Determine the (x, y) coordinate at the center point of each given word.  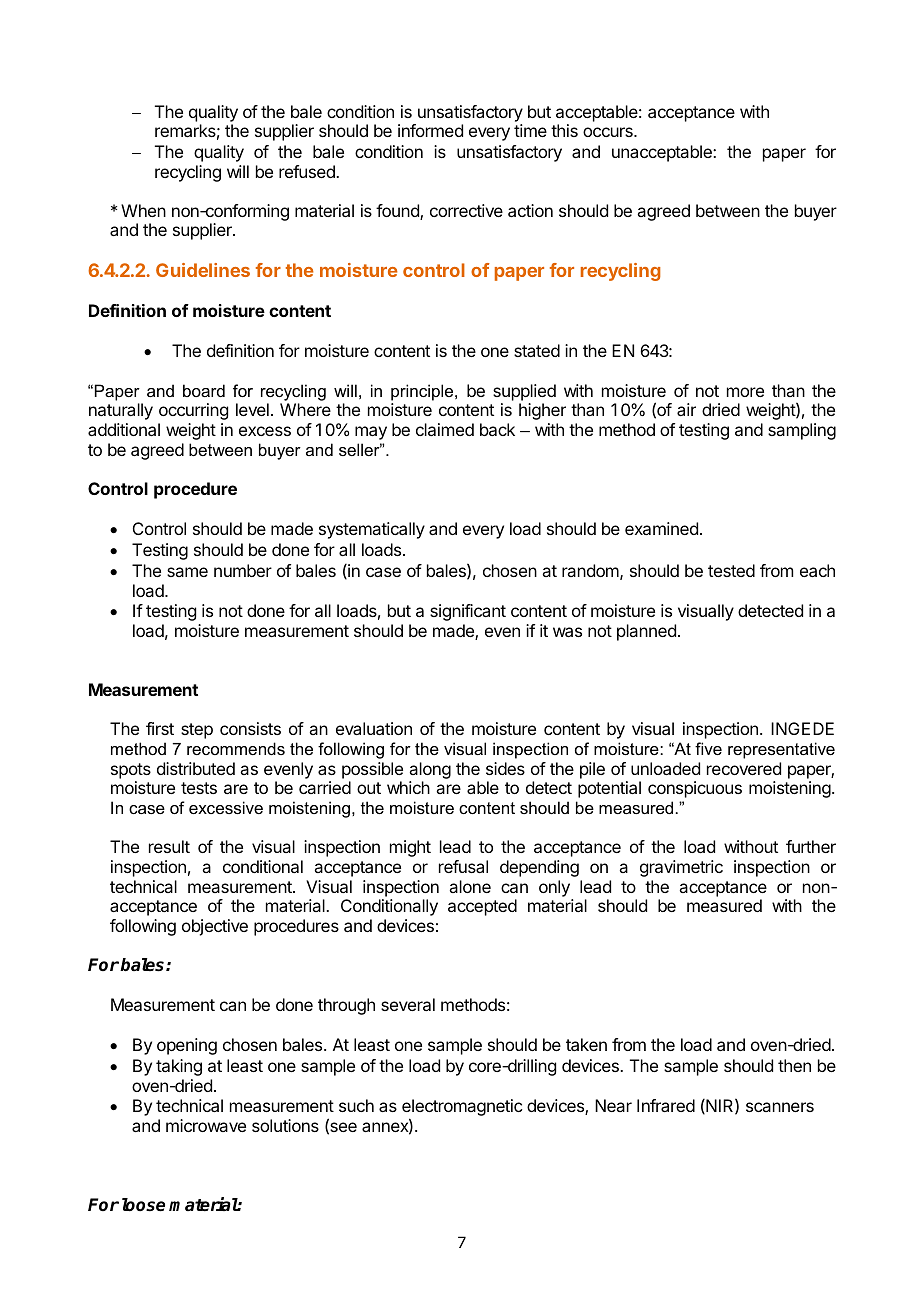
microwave (206, 1125)
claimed (445, 429)
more (745, 392)
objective (215, 927)
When (143, 210)
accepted (482, 907)
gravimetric (681, 868)
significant (468, 612)
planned (646, 632)
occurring (193, 411)
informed (430, 130)
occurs (609, 132)
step (197, 731)
